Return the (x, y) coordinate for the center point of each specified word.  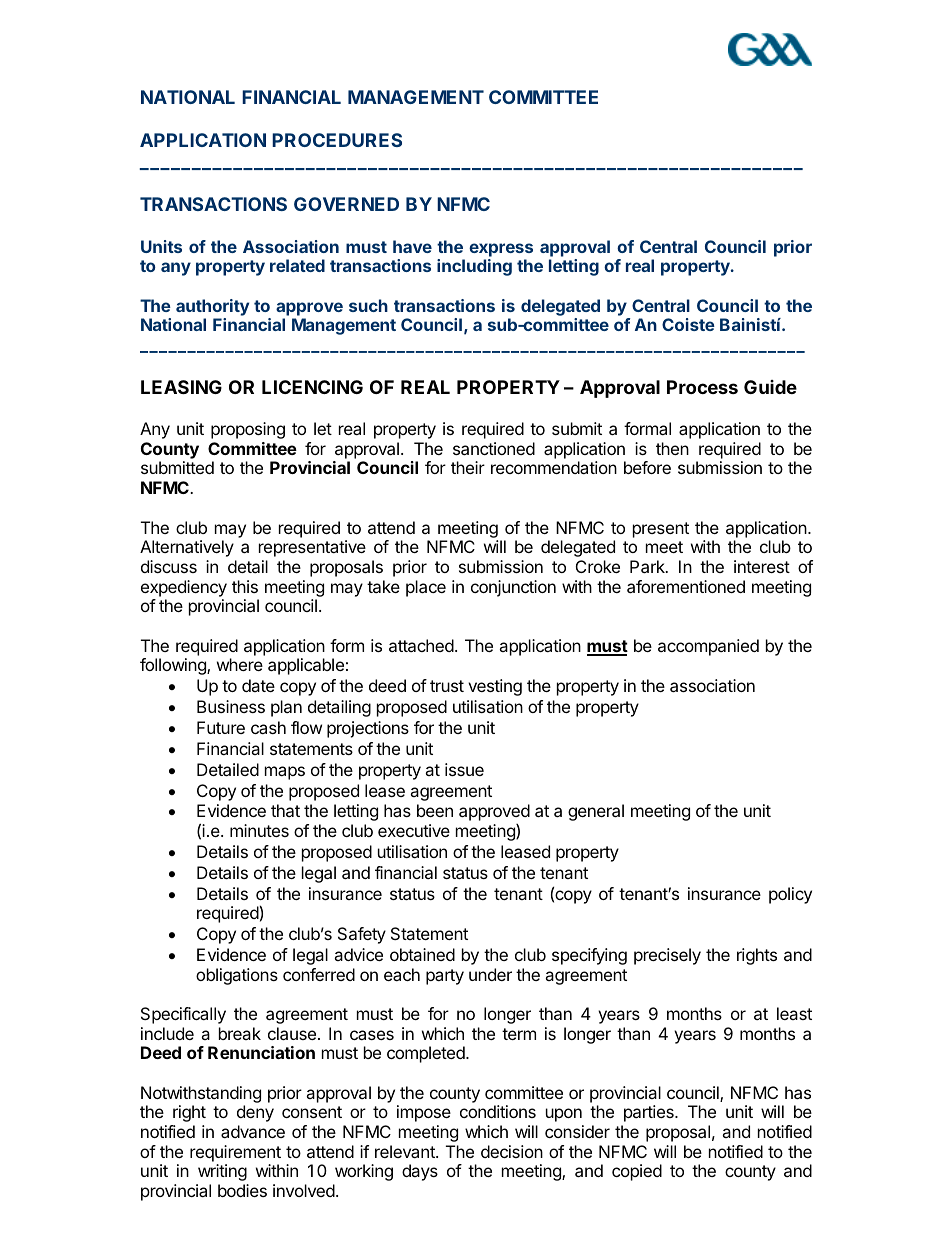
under (490, 974)
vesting (495, 687)
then (672, 448)
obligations (237, 976)
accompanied (708, 647)
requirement (235, 1153)
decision (512, 1151)
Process (702, 387)
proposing (248, 430)
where (240, 664)
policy (790, 895)
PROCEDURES (337, 140)
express (501, 250)
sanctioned (494, 448)
